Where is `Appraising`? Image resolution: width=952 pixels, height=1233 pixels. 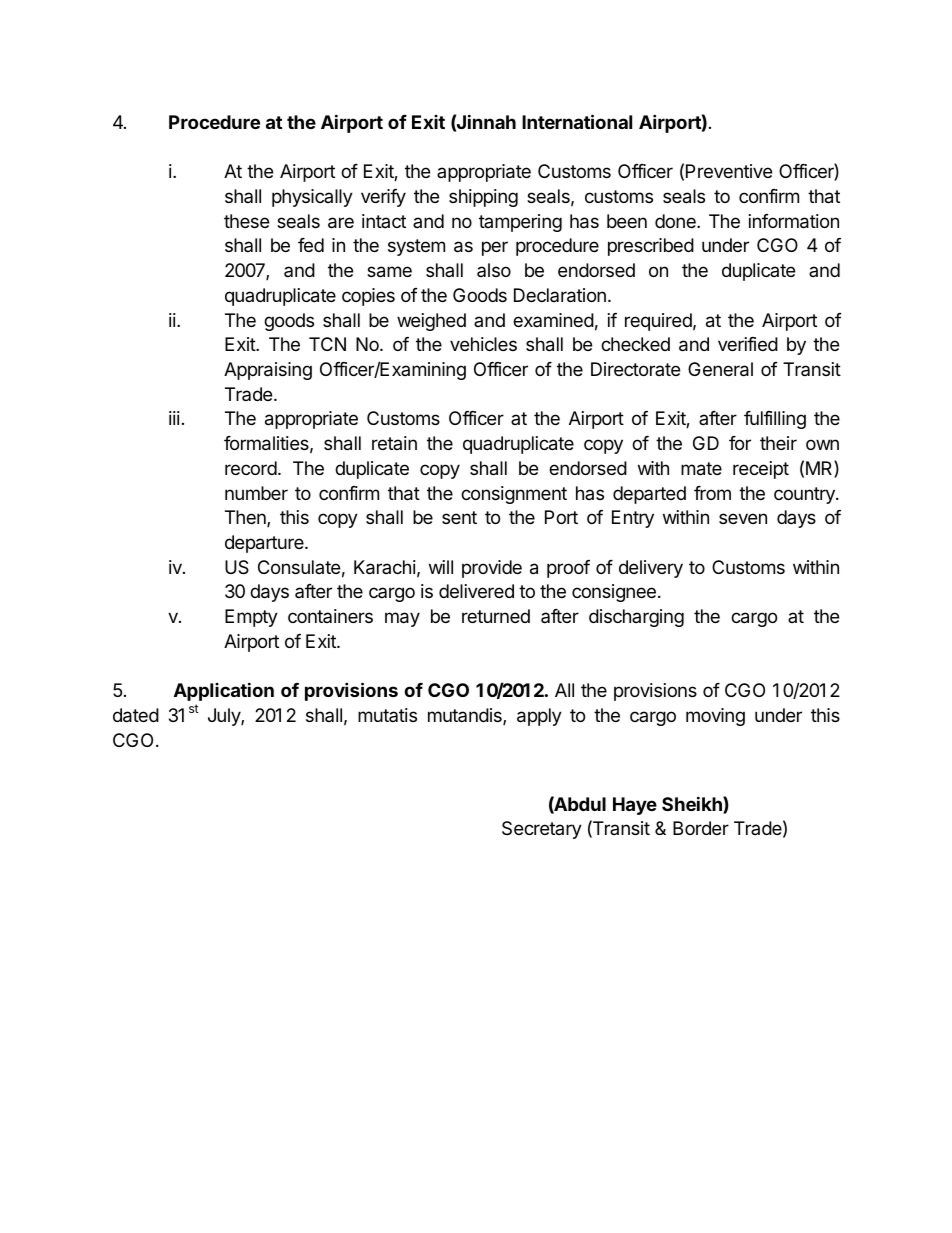
Appraising is located at coordinates (268, 371).
